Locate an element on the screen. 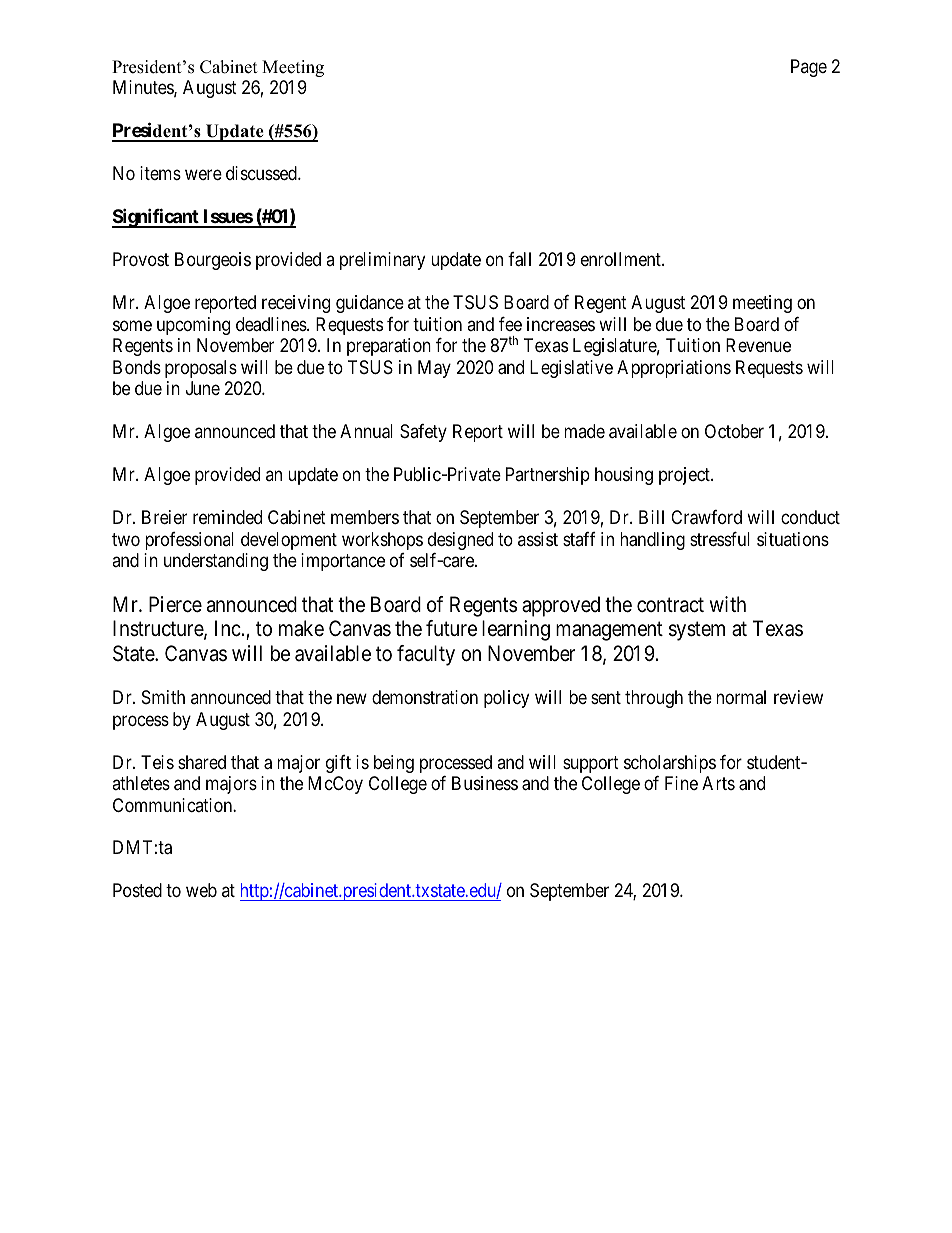 The image size is (952, 1233). Page is located at coordinates (809, 68).
